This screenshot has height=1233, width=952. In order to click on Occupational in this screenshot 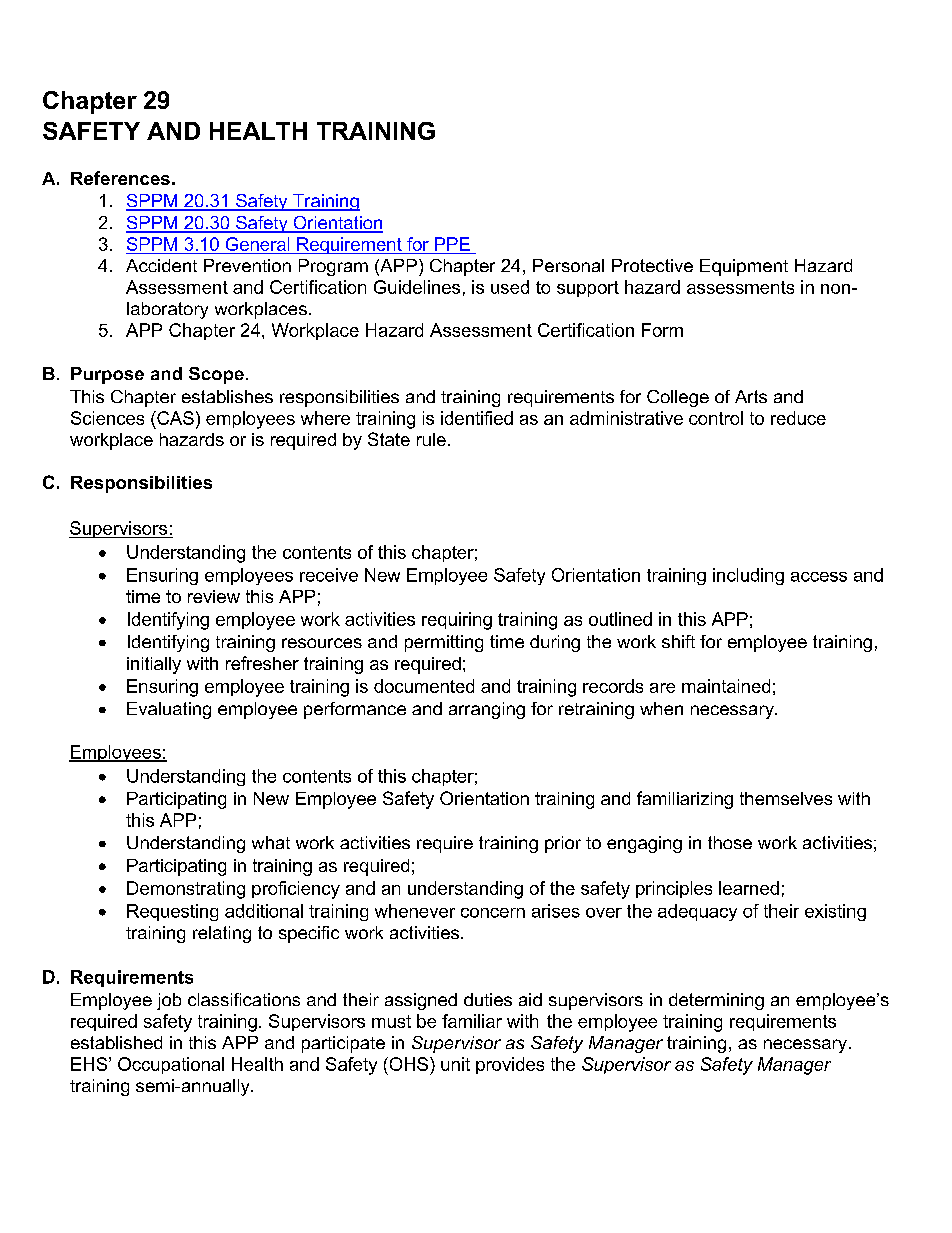, I will do `click(171, 1065)`.
